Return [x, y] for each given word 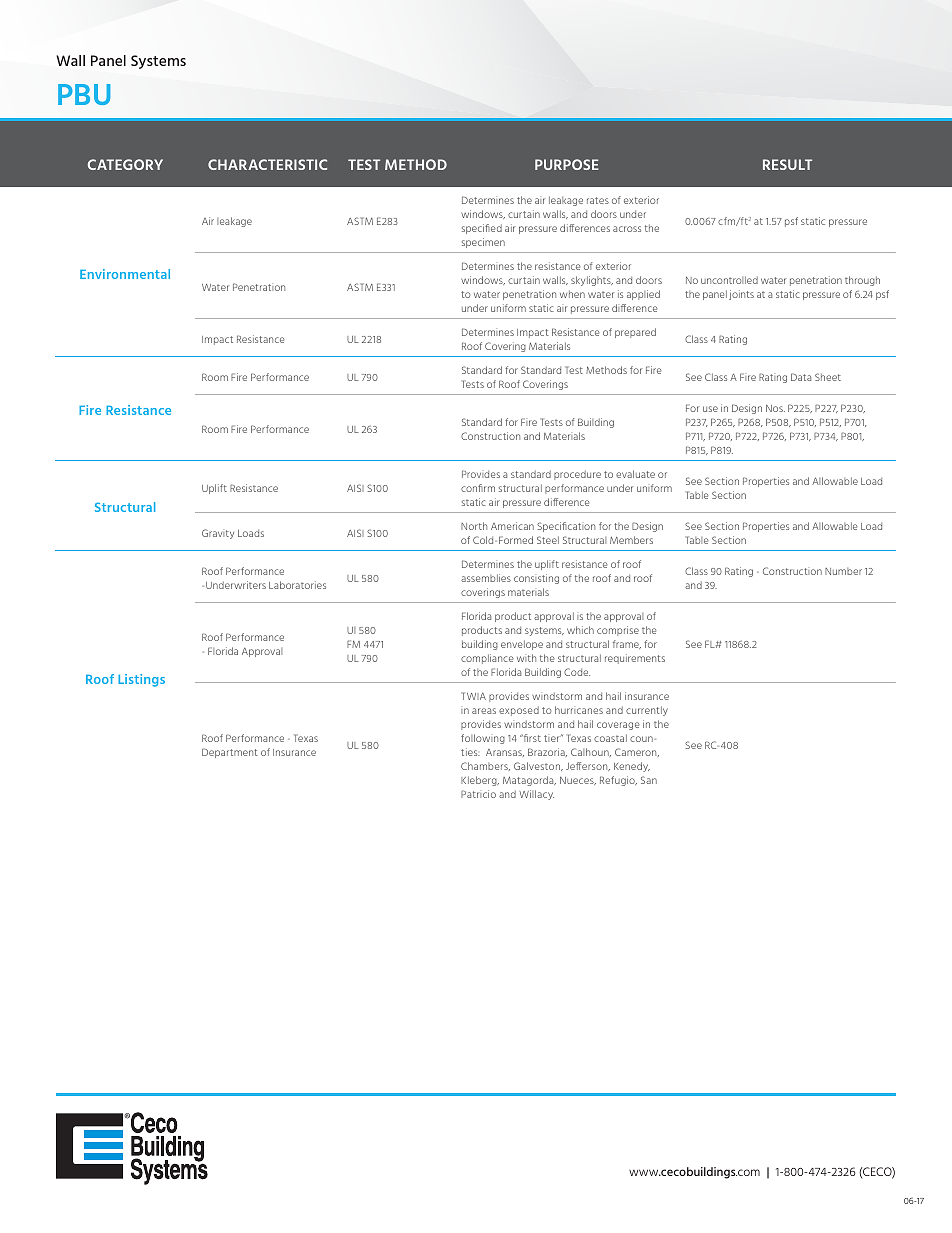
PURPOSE [567, 164]
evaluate [635, 474]
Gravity [218, 534]
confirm [478, 488]
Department [230, 753]
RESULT [787, 164]
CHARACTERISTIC [267, 164]
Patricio [478, 794]
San [649, 780]
